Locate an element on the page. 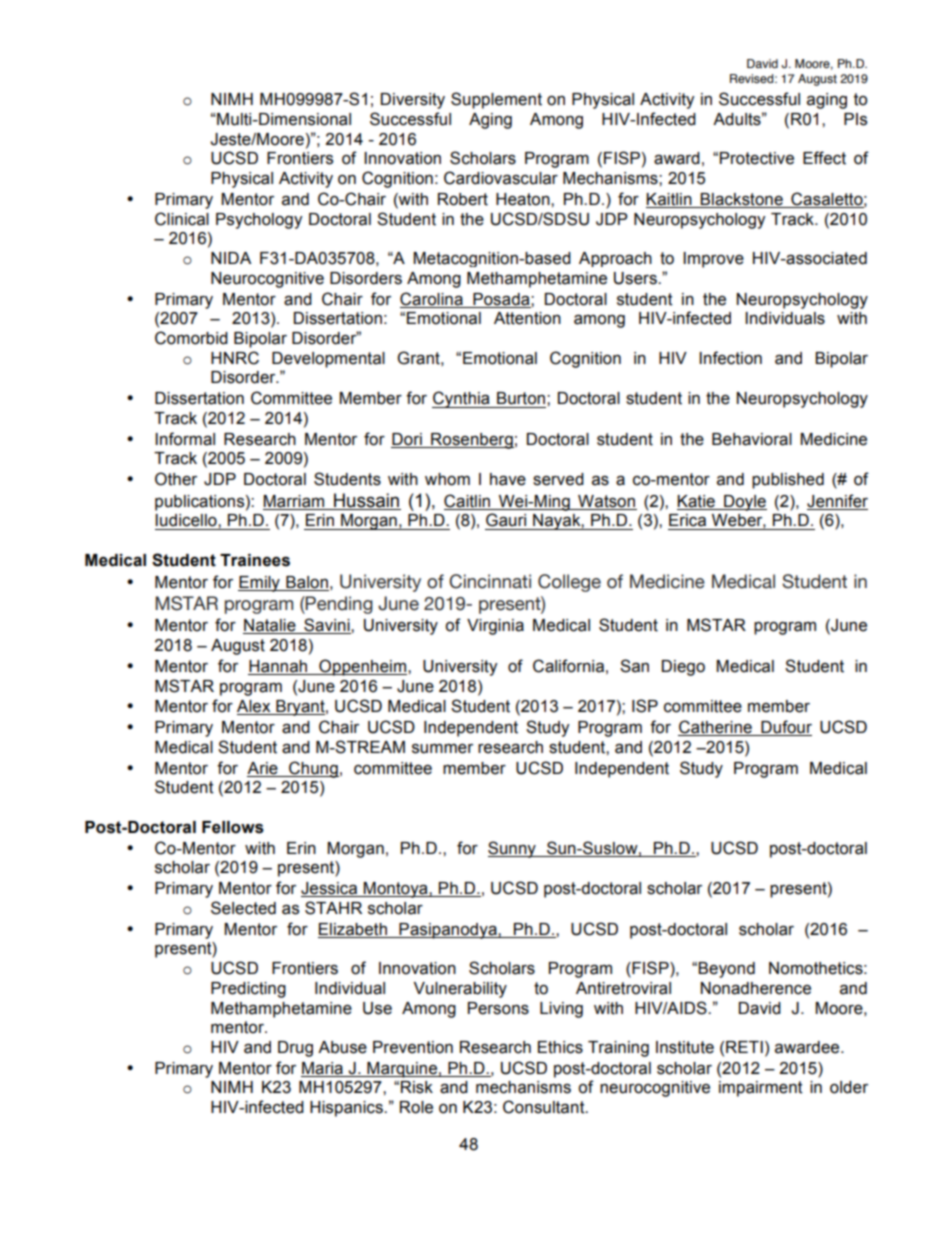 The width and height of the page is (952, 1233). Protective is located at coordinates (757, 158).
